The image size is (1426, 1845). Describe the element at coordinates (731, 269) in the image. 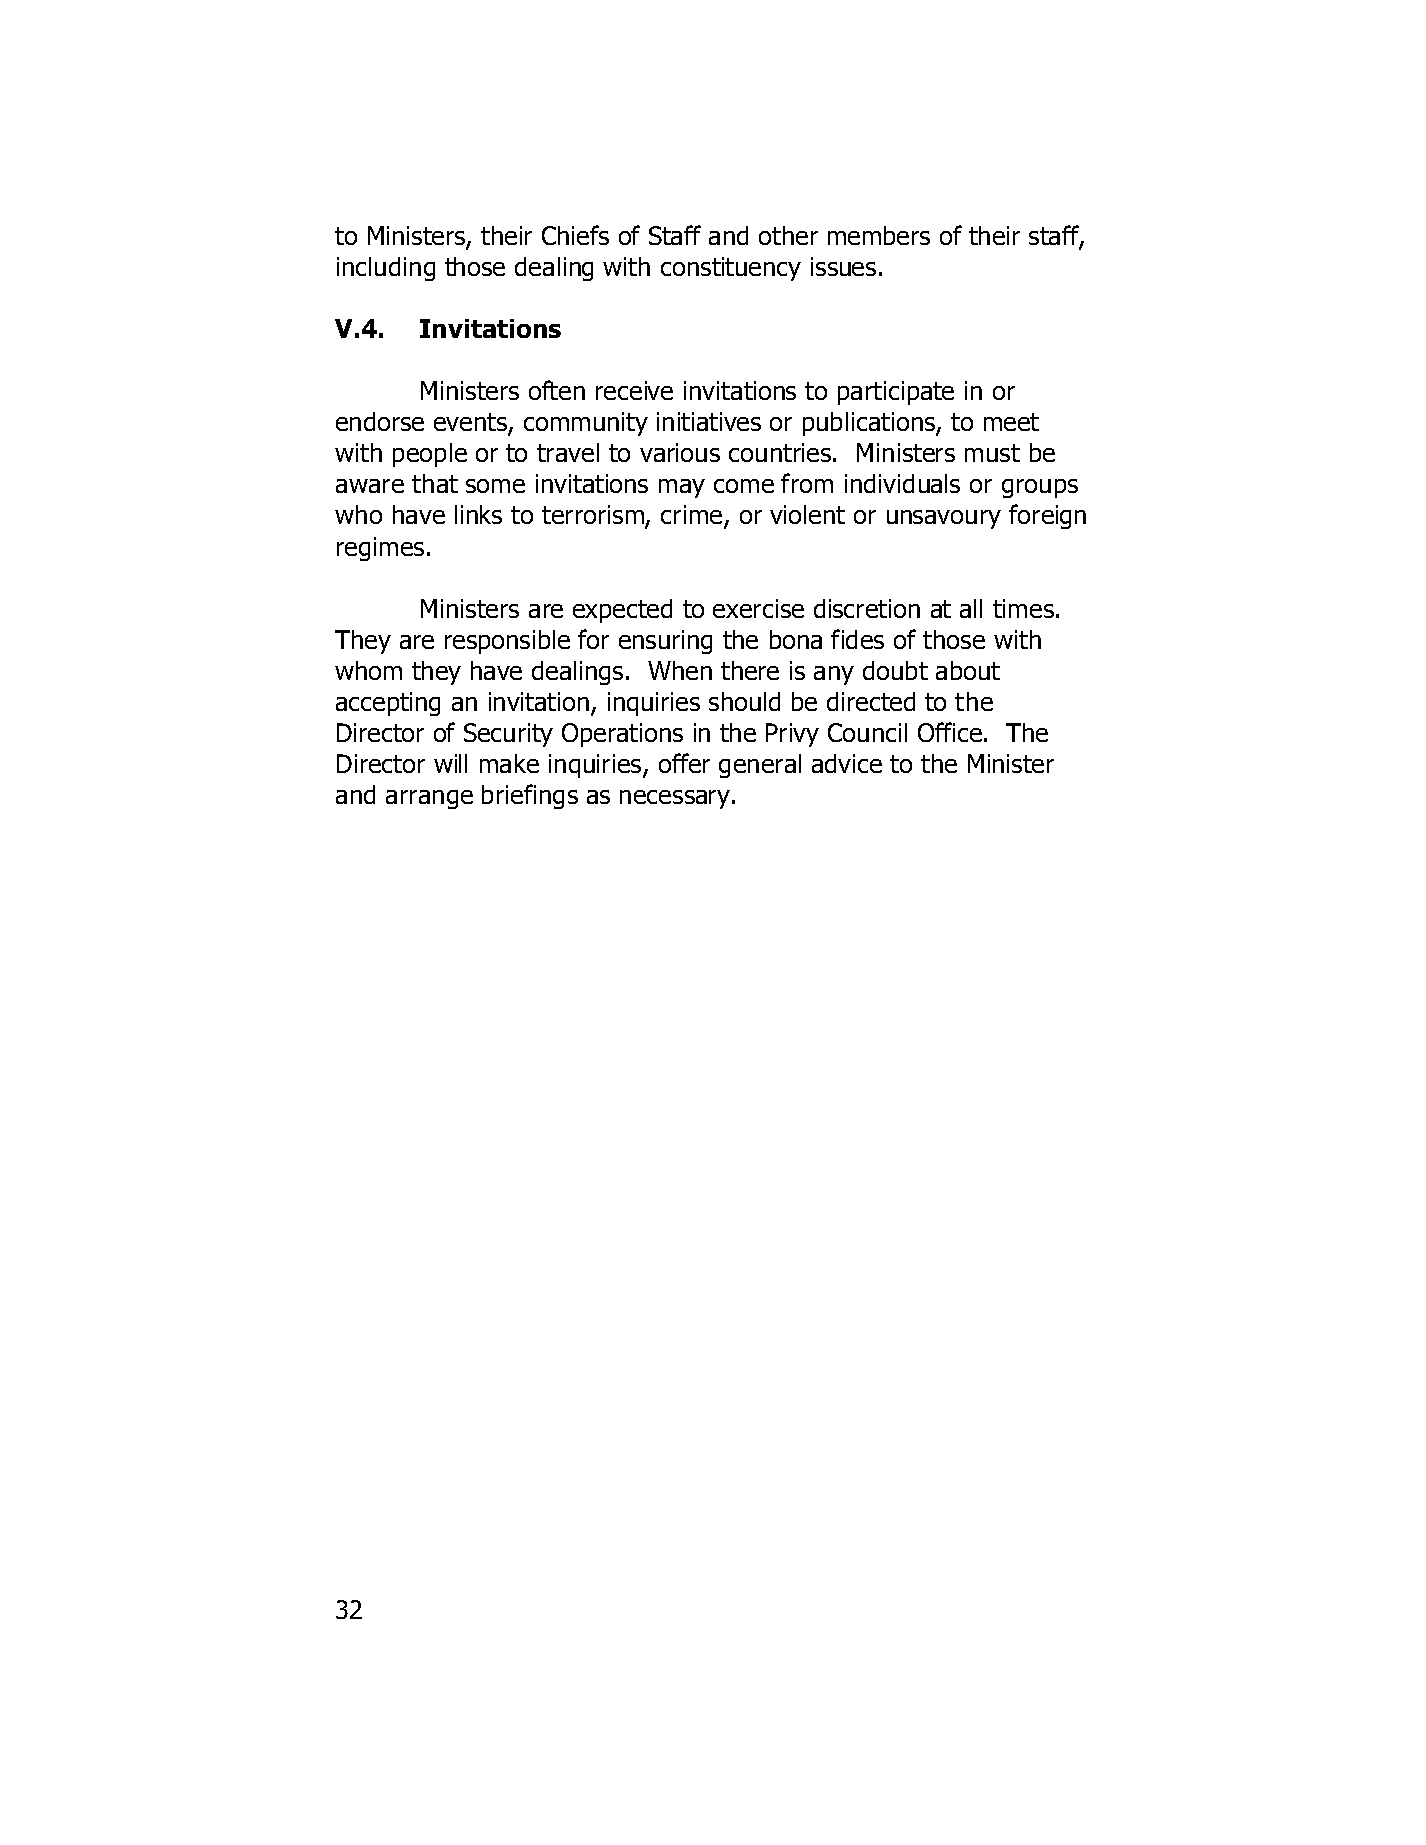

I see `constituency` at that location.
